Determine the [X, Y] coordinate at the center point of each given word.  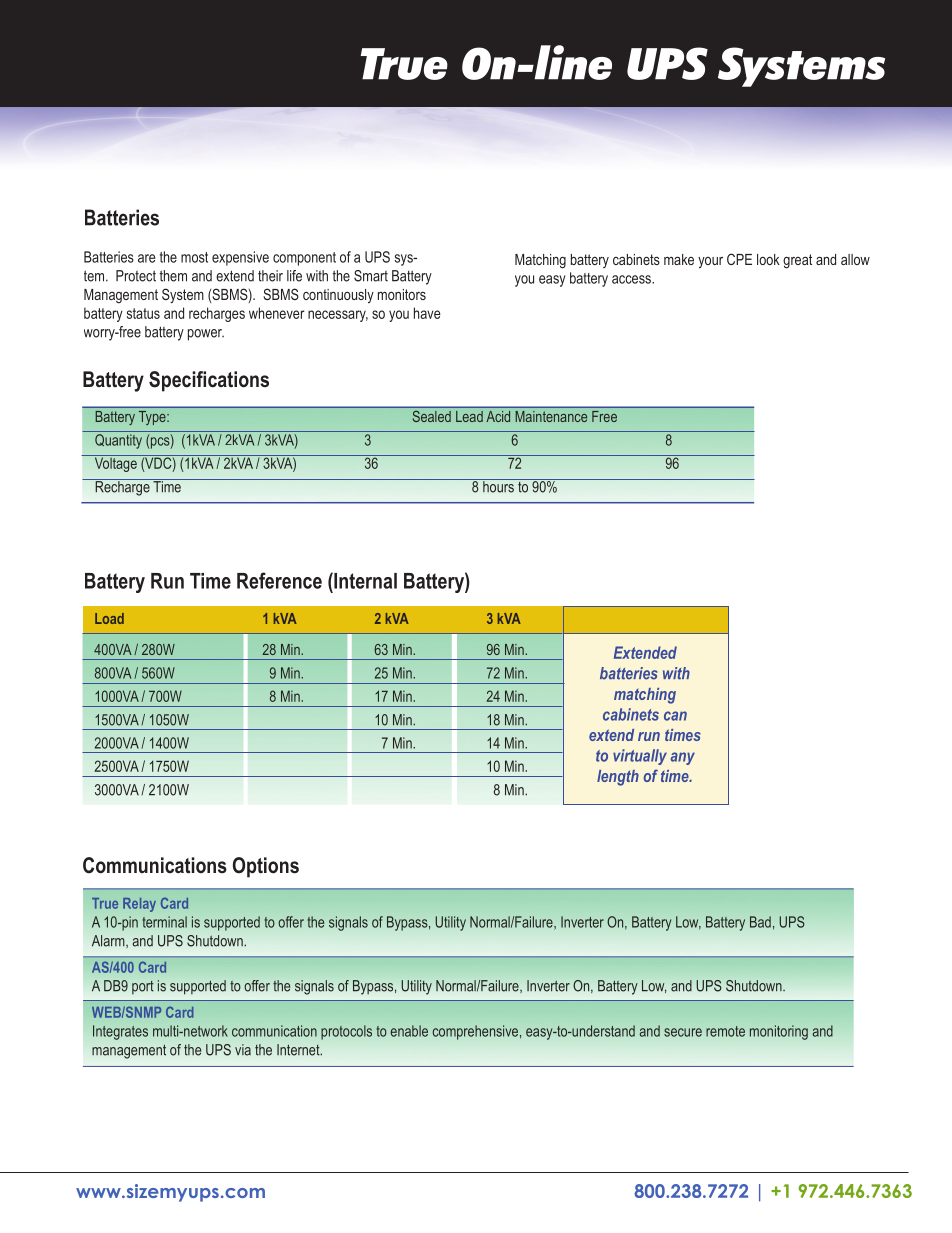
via [243, 1050]
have [427, 313]
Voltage [115, 463]
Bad [760, 922]
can [675, 716]
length [618, 778]
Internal [364, 580]
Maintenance [551, 416]
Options [266, 867]
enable [409, 1031]
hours [498, 486]
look [768, 259]
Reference [279, 580]
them [173, 276]
